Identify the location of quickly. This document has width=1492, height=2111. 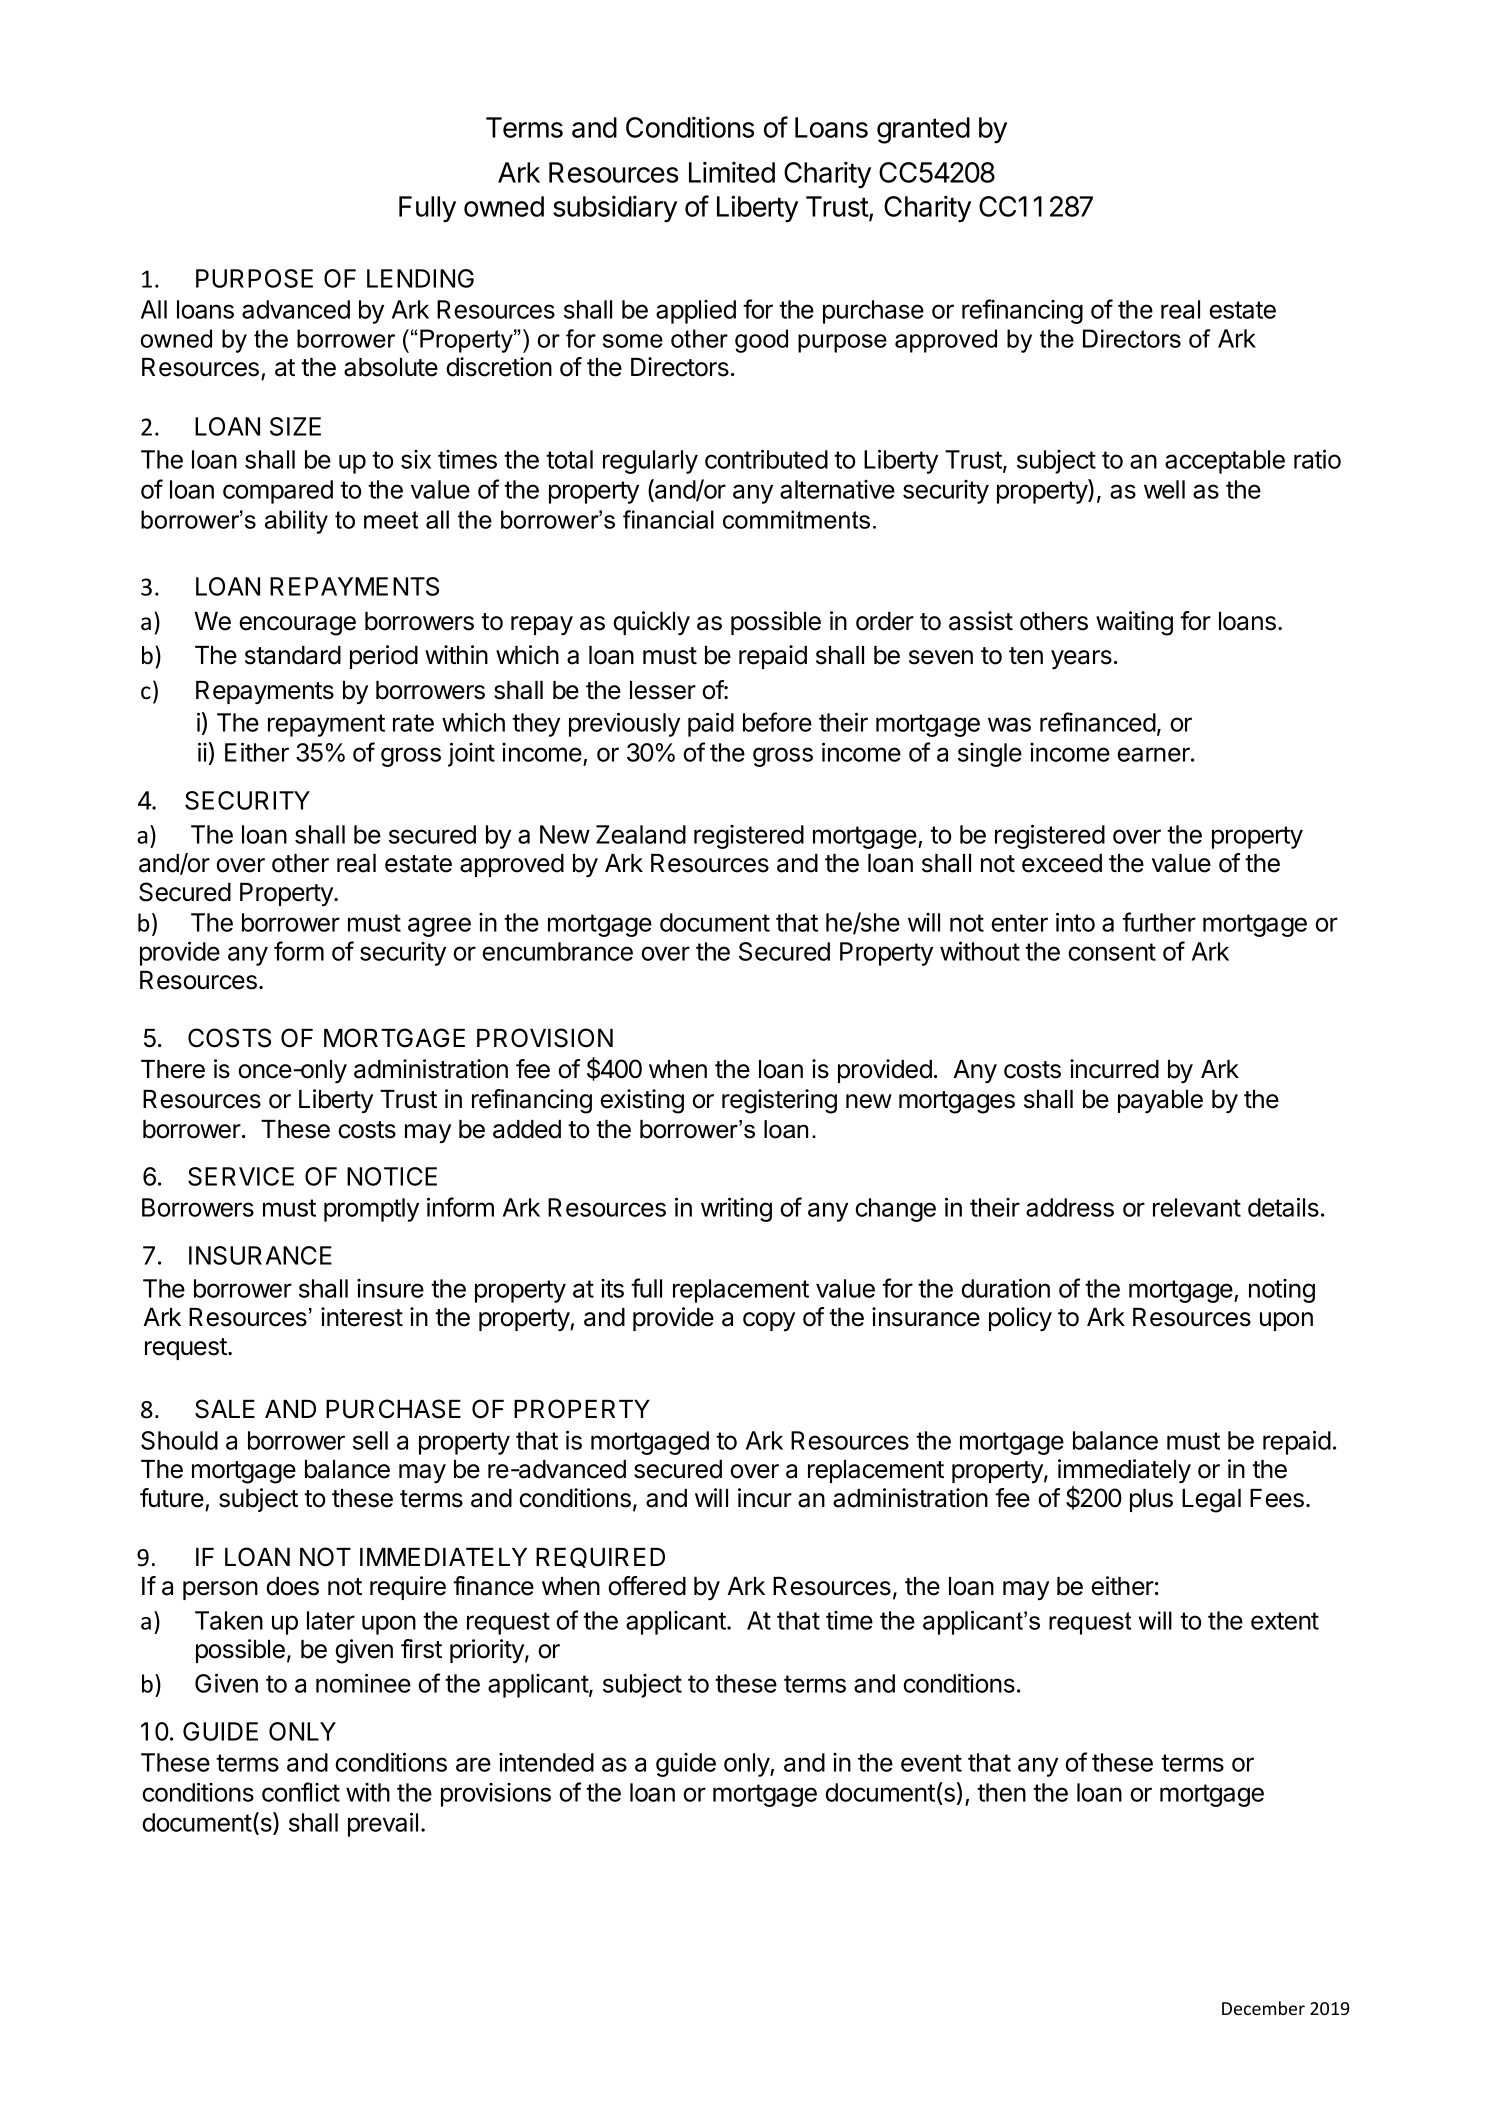
(651, 623).
